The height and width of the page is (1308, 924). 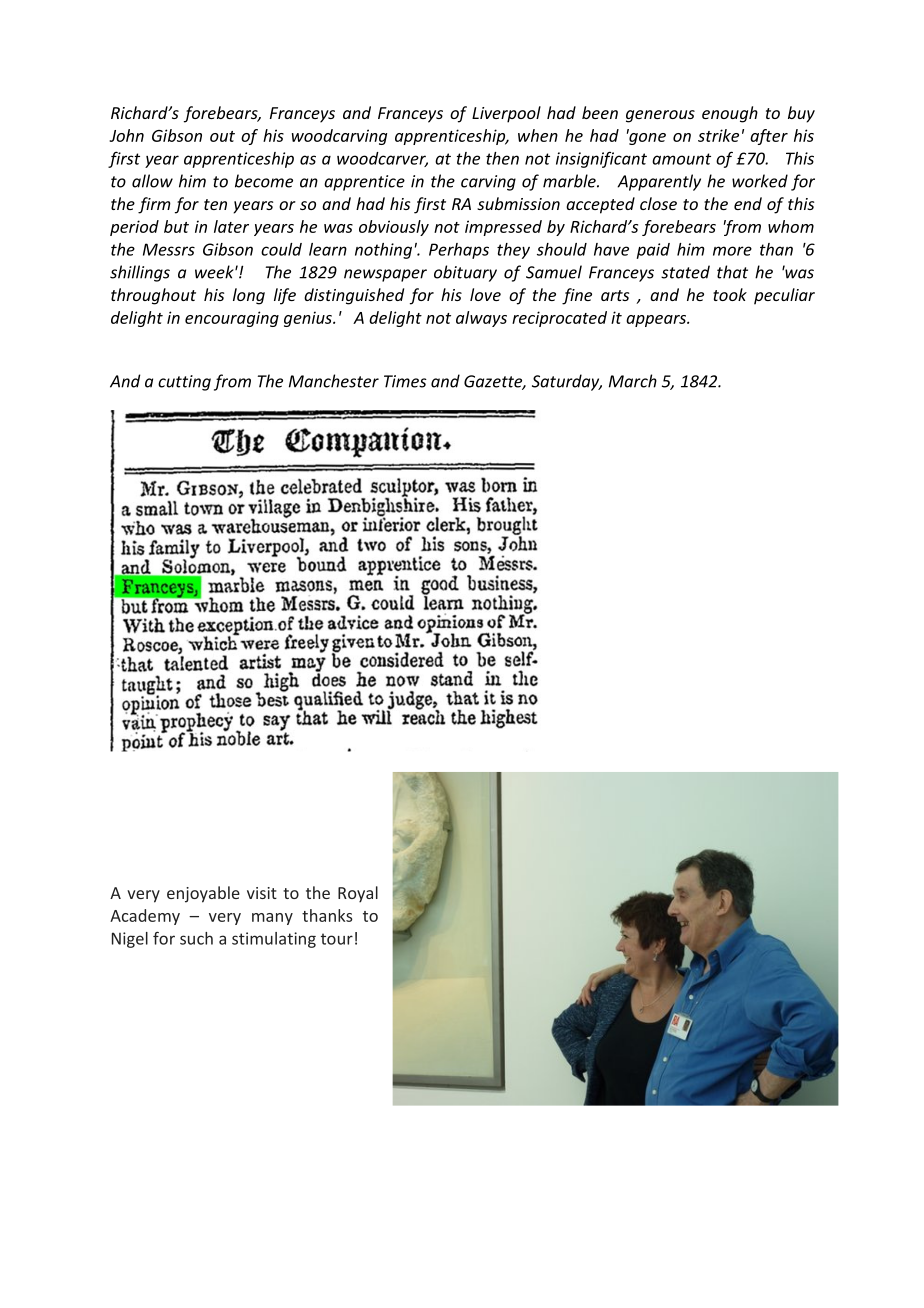 I want to click on week, so click(x=215, y=272).
